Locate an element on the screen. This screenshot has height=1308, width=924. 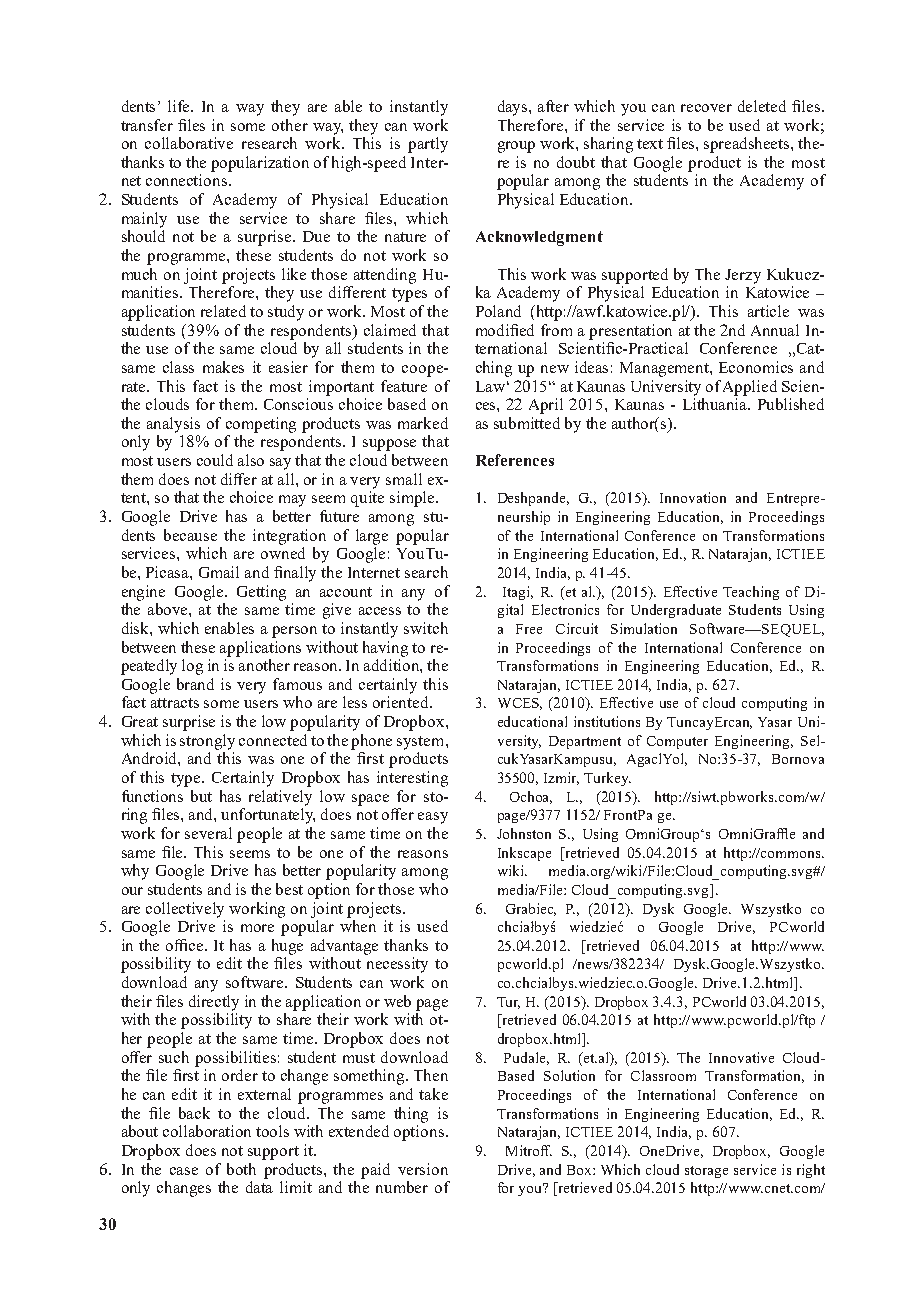
makes is located at coordinates (223, 367).
